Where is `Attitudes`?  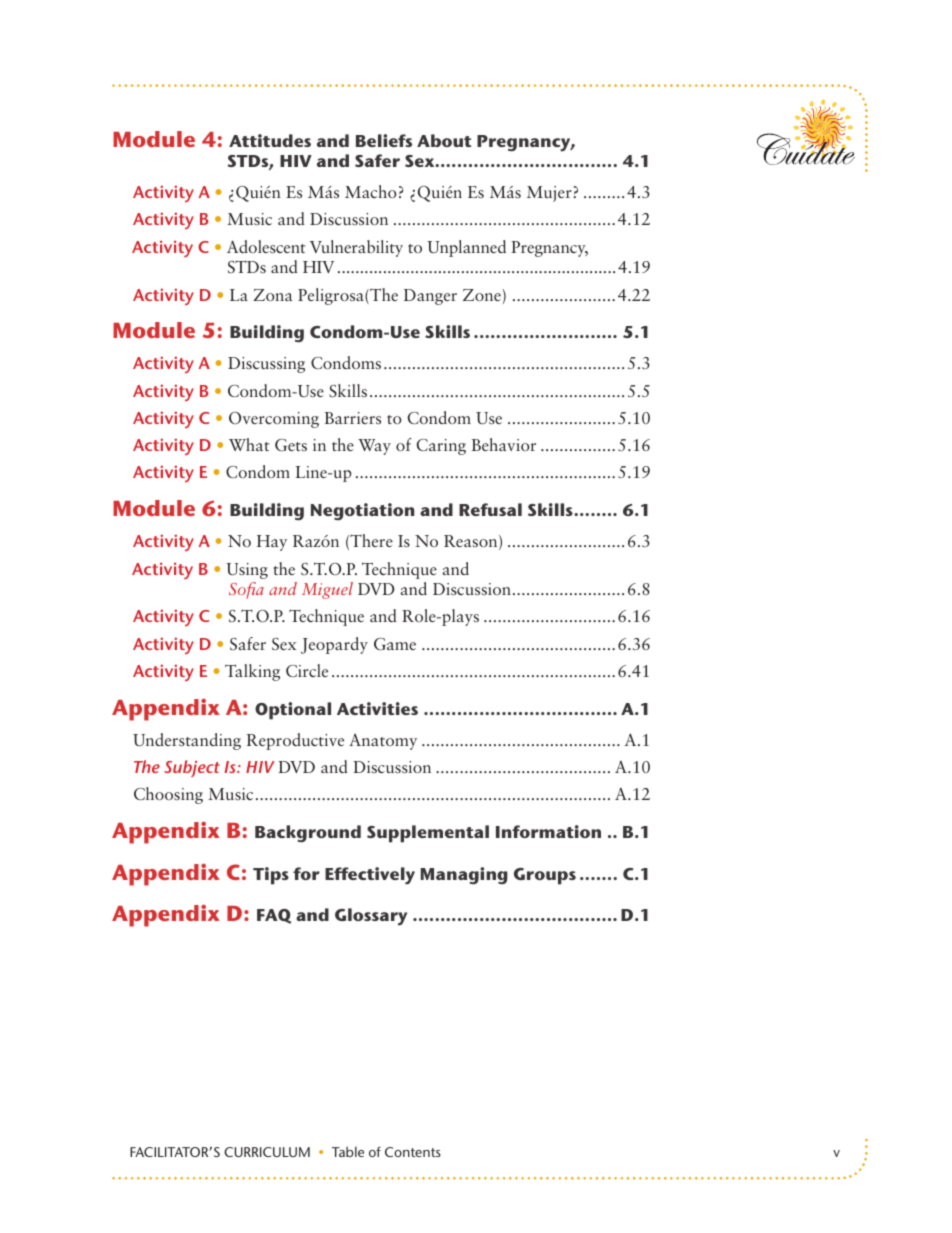 Attitudes is located at coordinates (270, 140).
